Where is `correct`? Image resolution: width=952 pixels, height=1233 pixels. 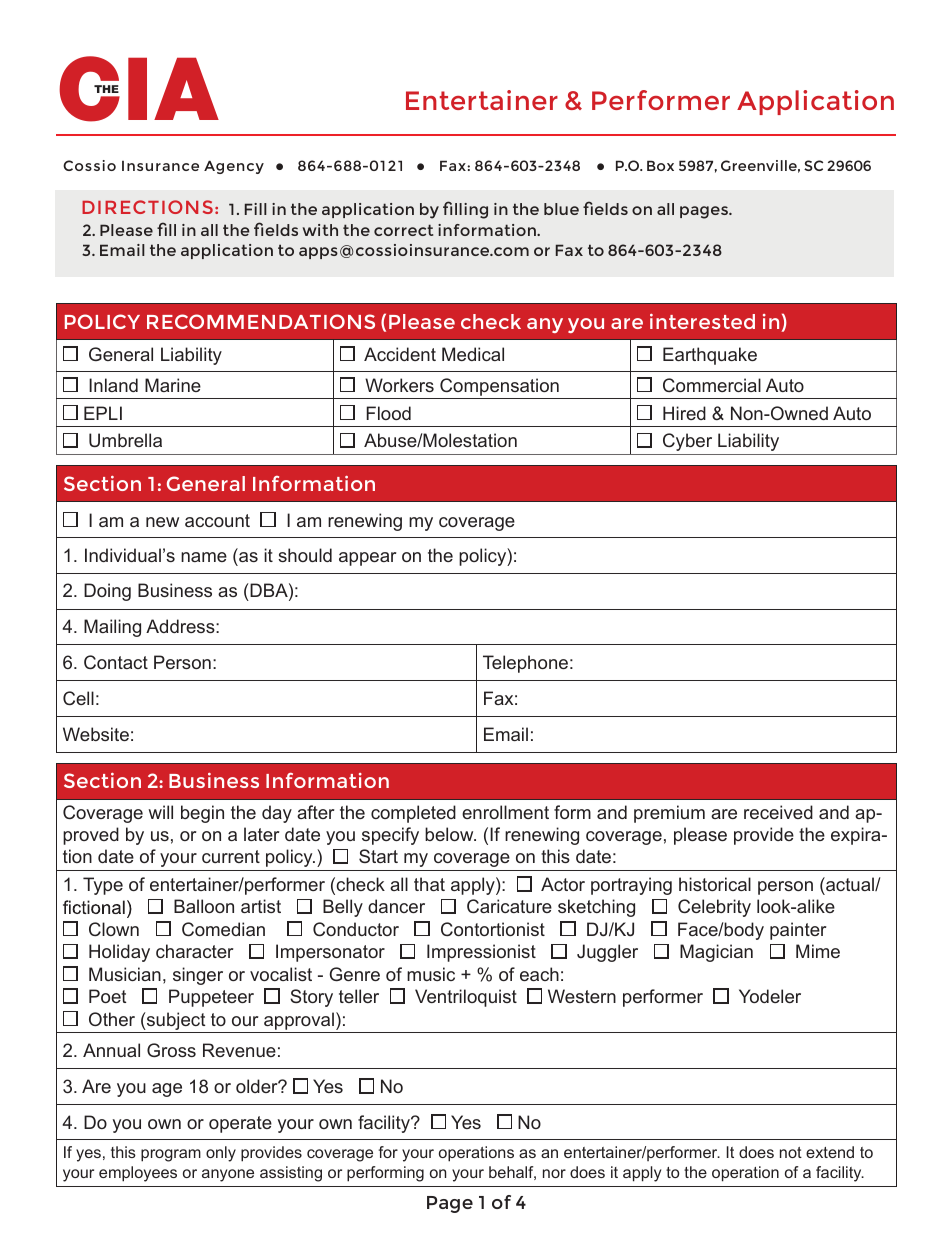 correct is located at coordinates (403, 230).
